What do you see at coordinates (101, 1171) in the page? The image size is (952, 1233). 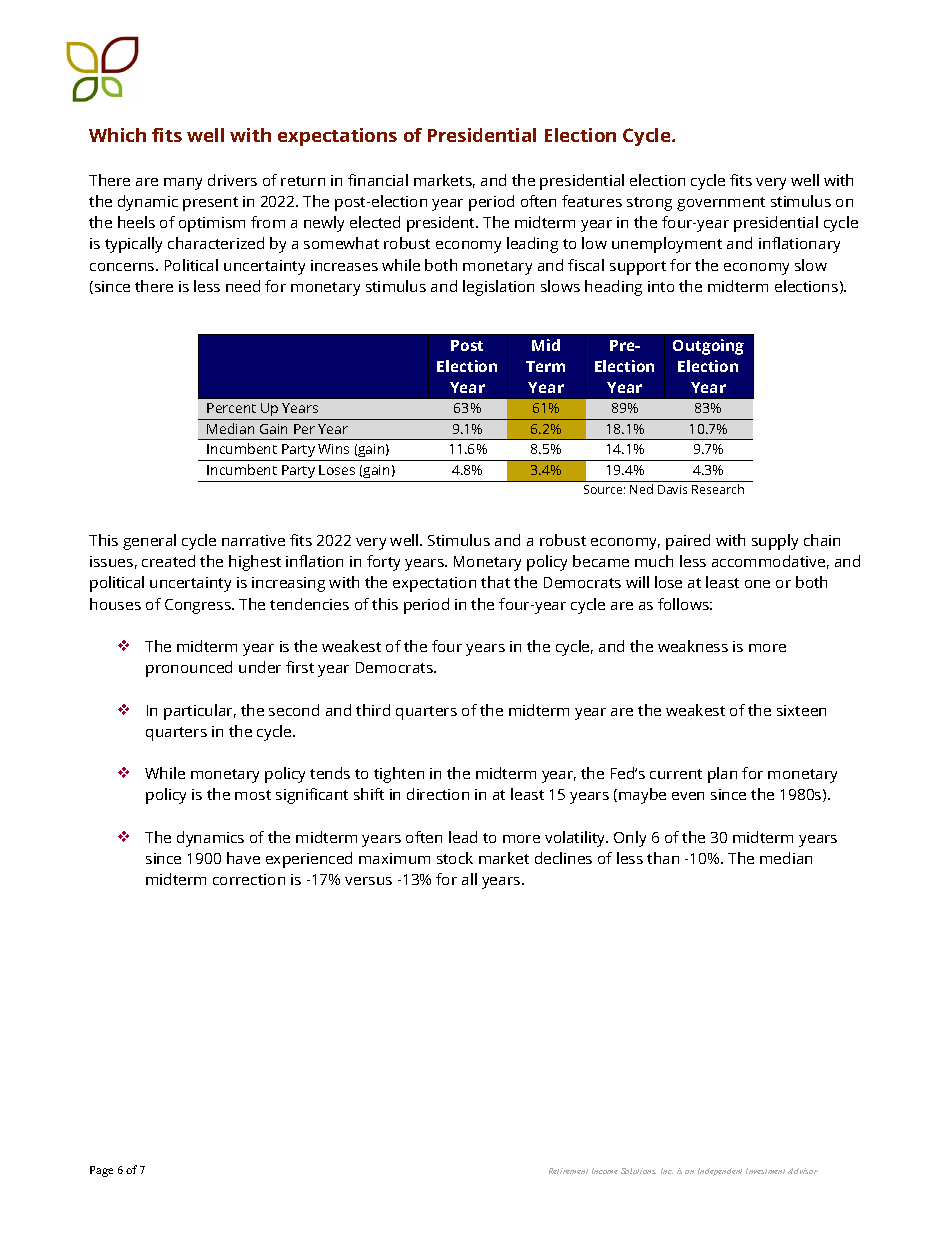 I see `Page` at bounding box center [101, 1171].
